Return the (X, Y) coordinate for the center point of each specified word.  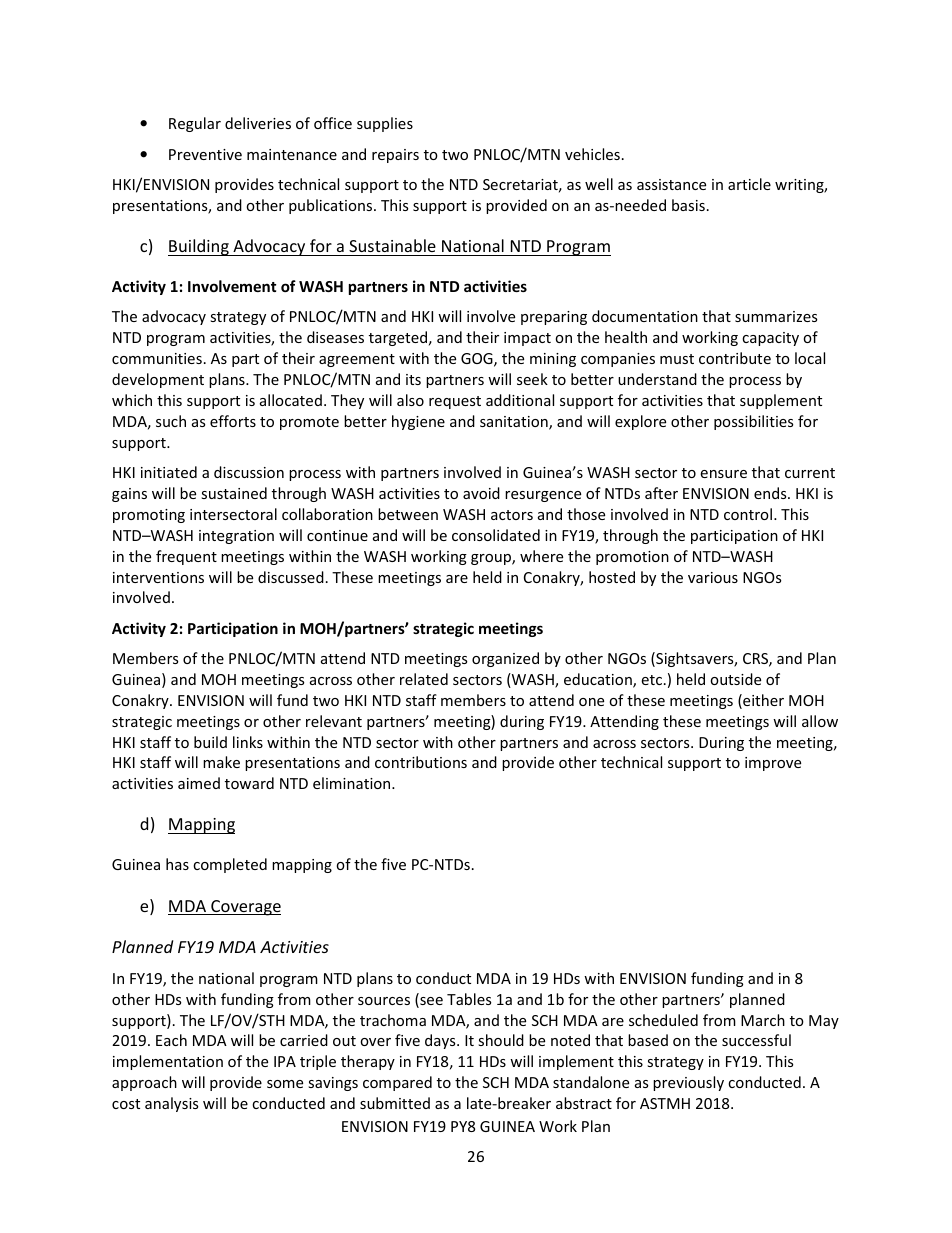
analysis (171, 1104)
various (713, 577)
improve (773, 764)
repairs (395, 156)
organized (505, 659)
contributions (421, 762)
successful (756, 1040)
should (501, 1040)
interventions (158, 577)
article (749, 184)
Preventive (205, 154)
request (455, 402)
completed (230, 865)
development (158, 380)
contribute (735, 358)
